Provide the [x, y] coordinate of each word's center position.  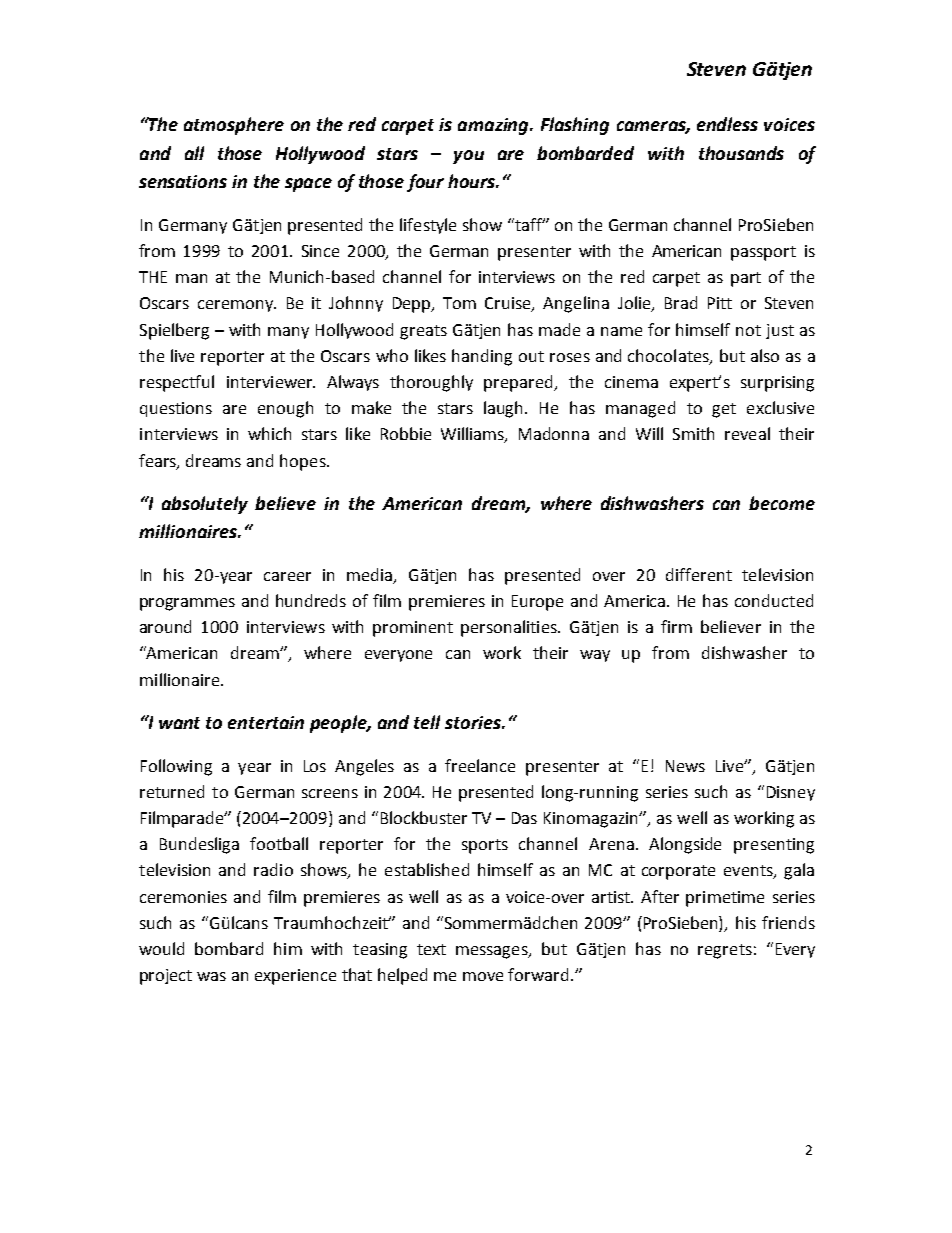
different [699, 574]
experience [295, 977]
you [468, 157]
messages [493, 952]
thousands [741, 153]
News [685, 766]
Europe [537, 603]
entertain [266, 722]
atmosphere [234, 126]
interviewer [271, 382]
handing [482, 357]
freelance [480, 765]
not [748, 330]
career [287, 576]
